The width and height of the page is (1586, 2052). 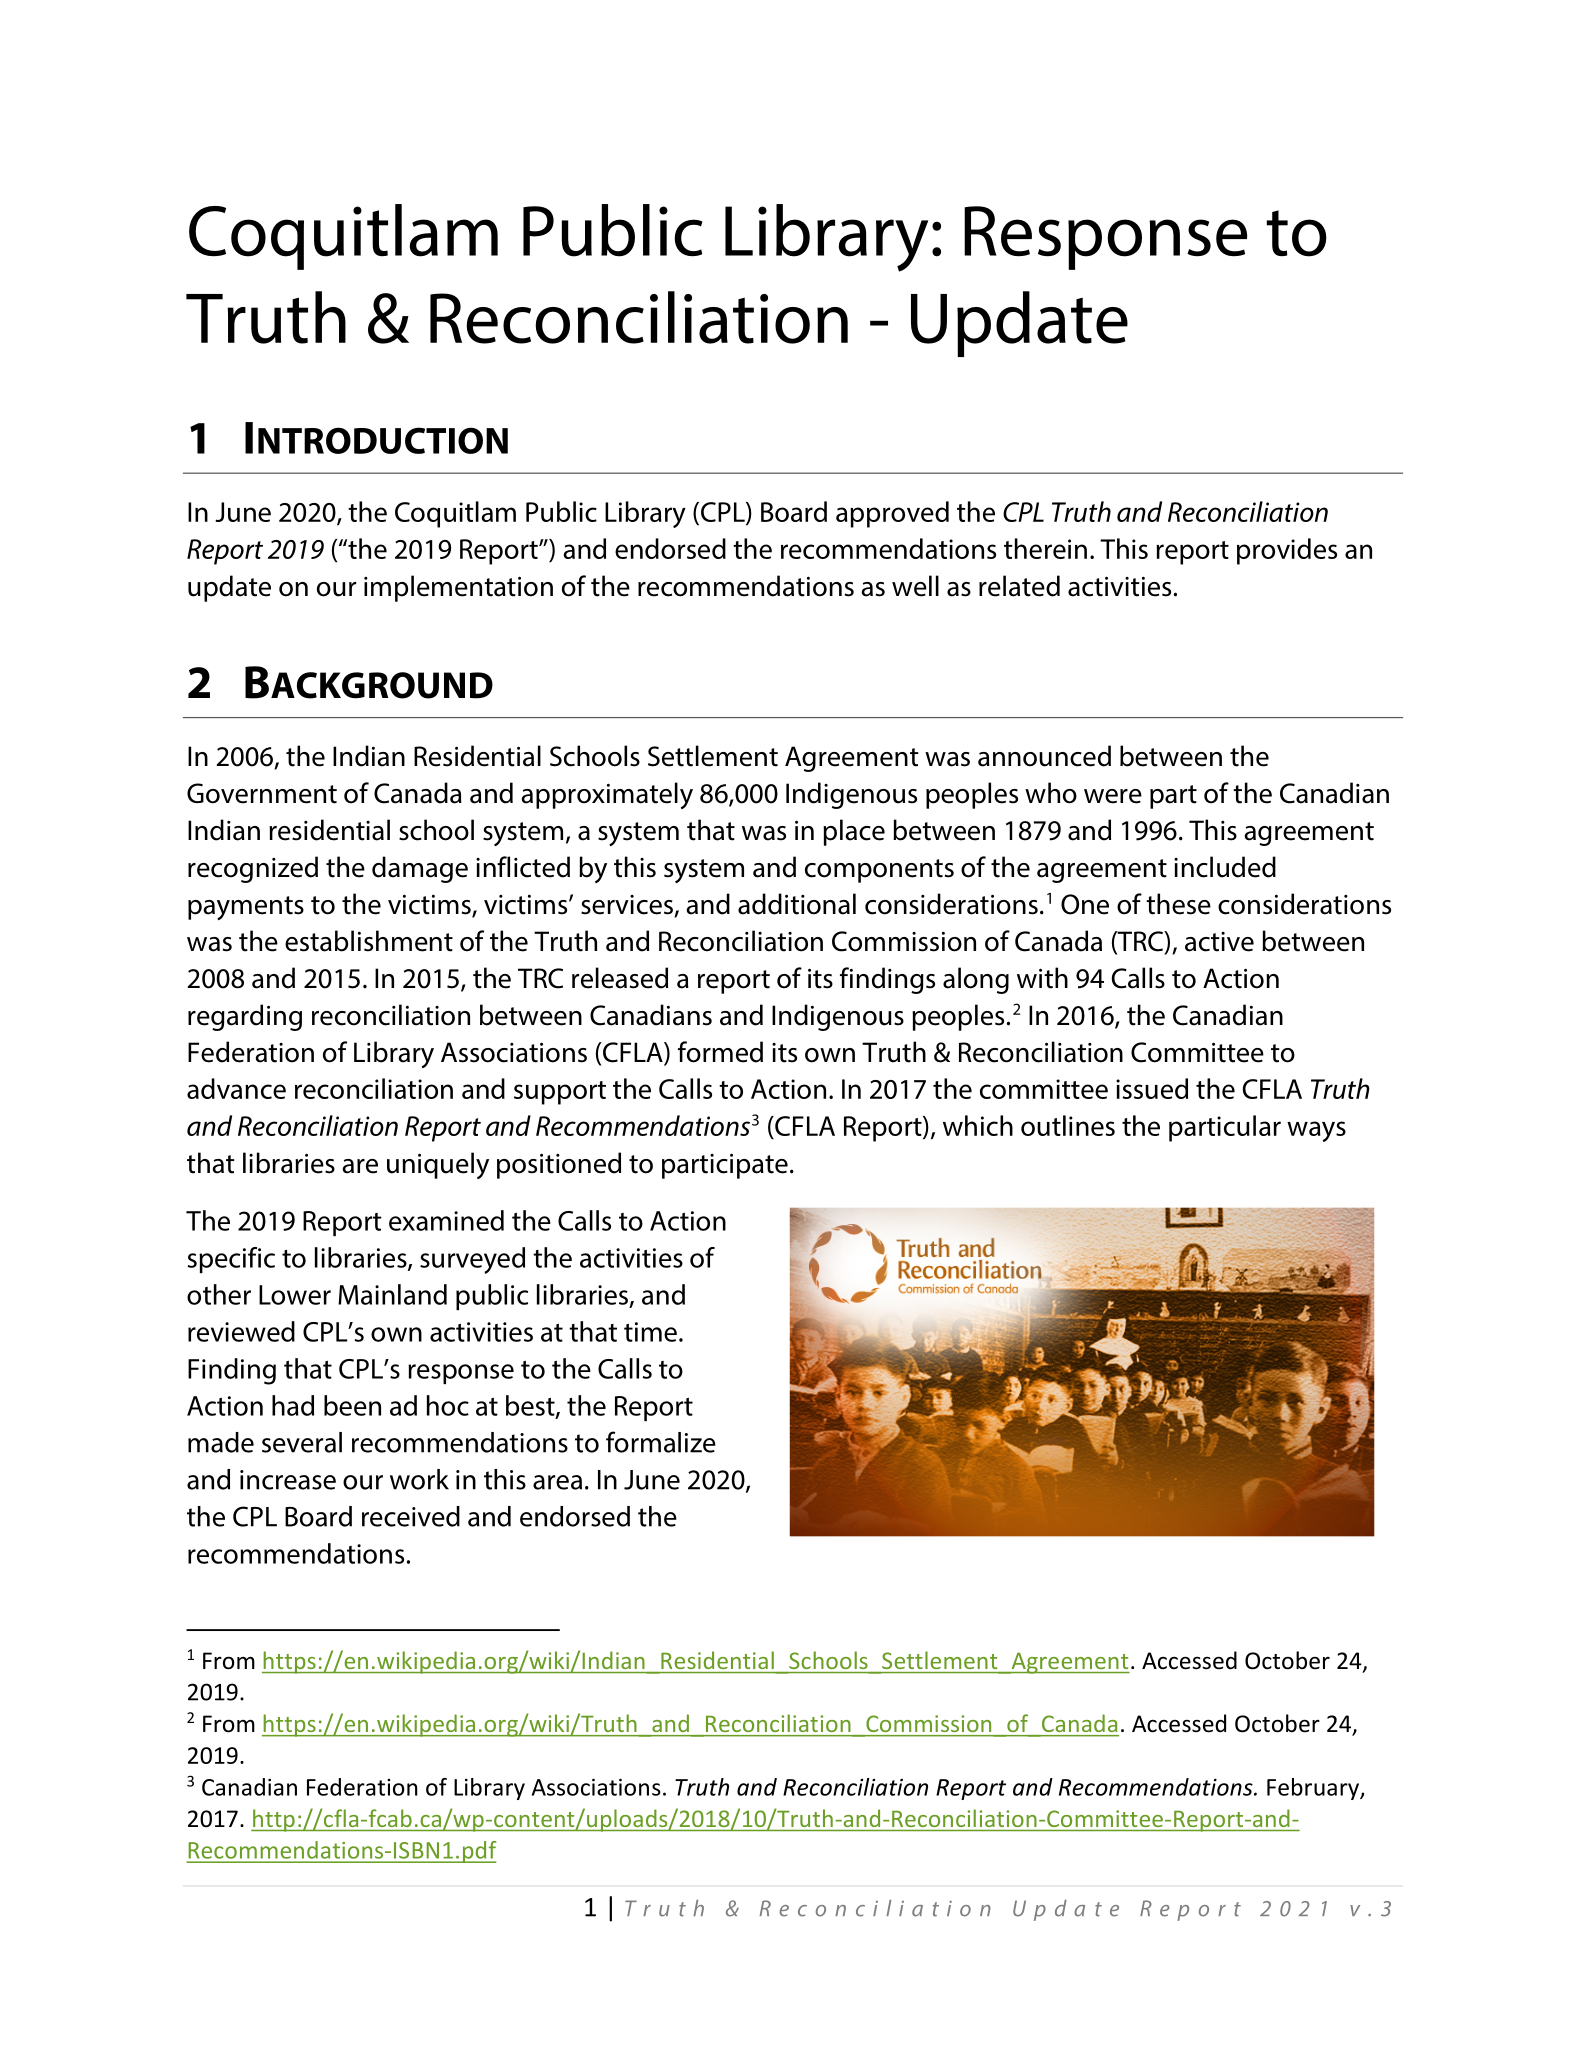 I want to click on formed, so click(x=720, y=1052).
